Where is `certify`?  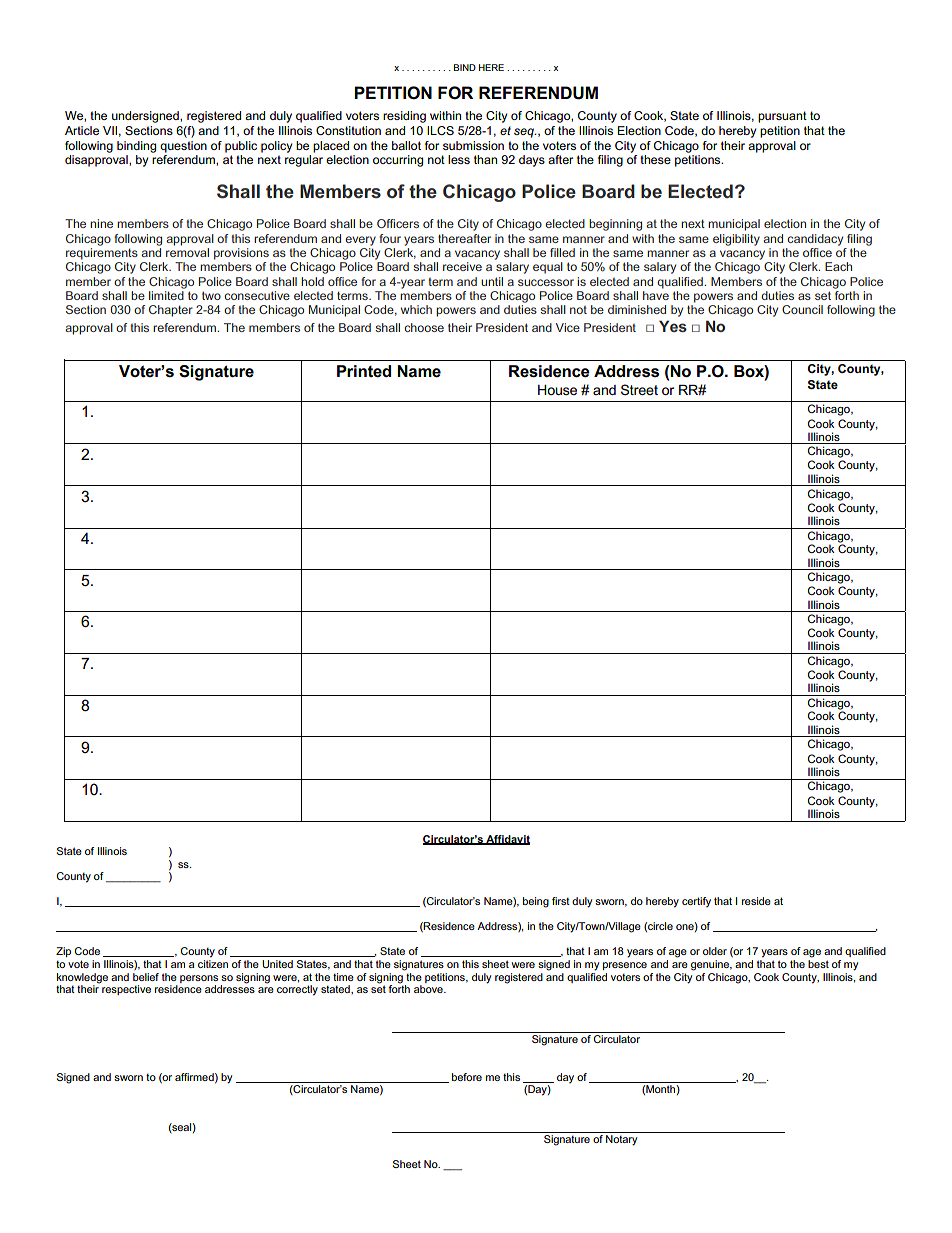 certify is located at coordinates (696, 902).
